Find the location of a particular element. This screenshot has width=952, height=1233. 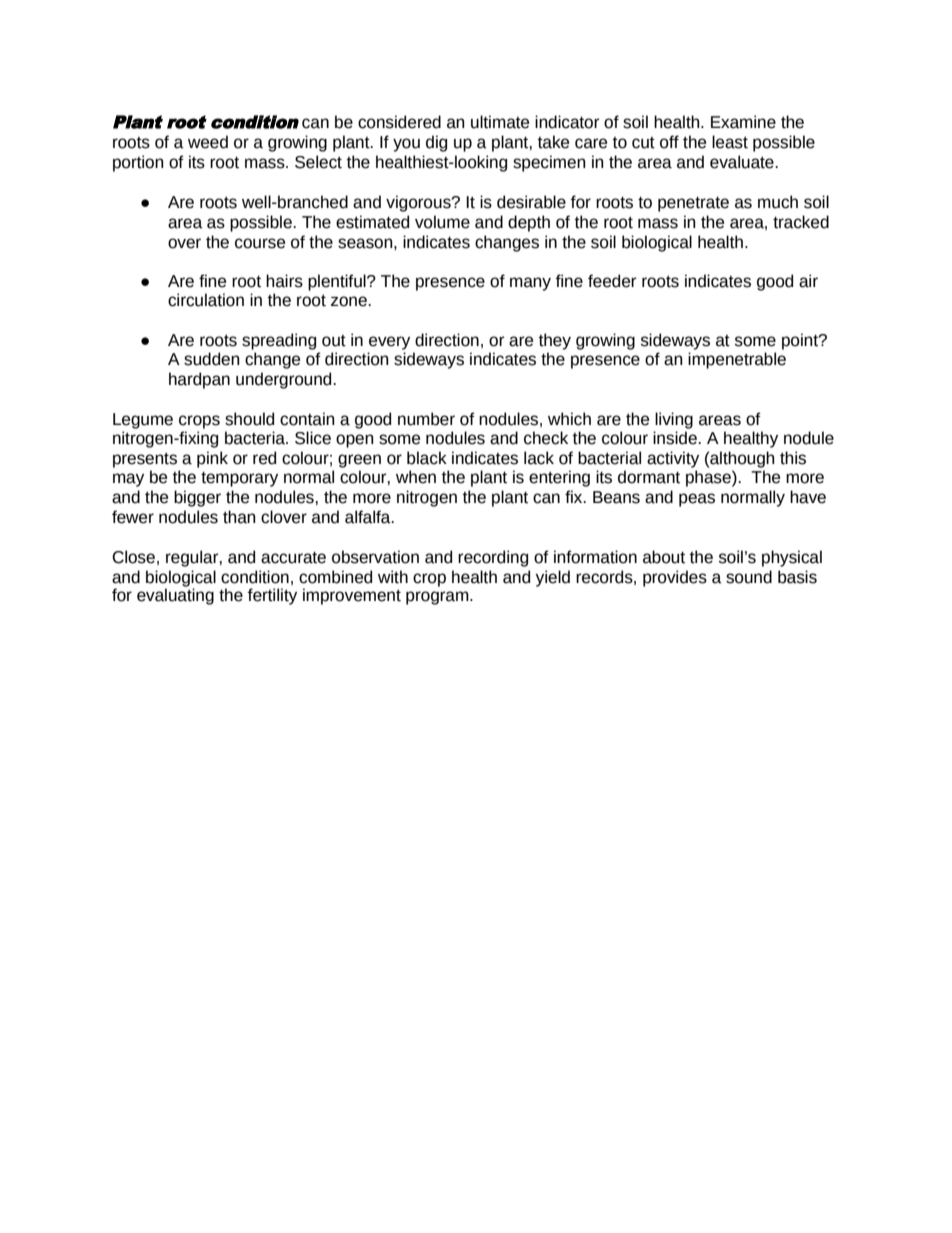

impenetrable is located at coordinates (737, 360).
